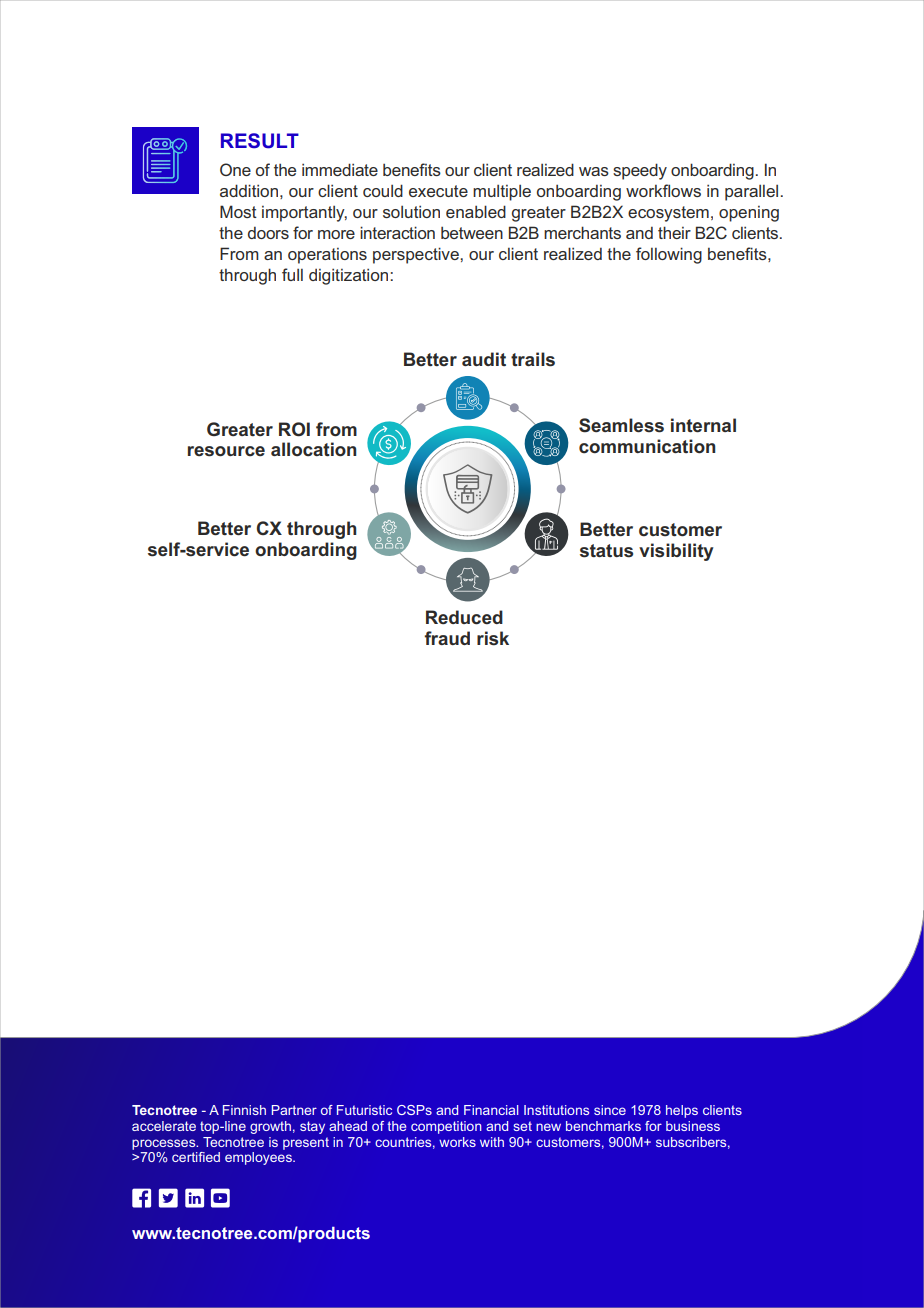  What do you see at coordinates (244, 1110) in the screenshot?
I see `Finnish` at bounding box center [244, 1110].
